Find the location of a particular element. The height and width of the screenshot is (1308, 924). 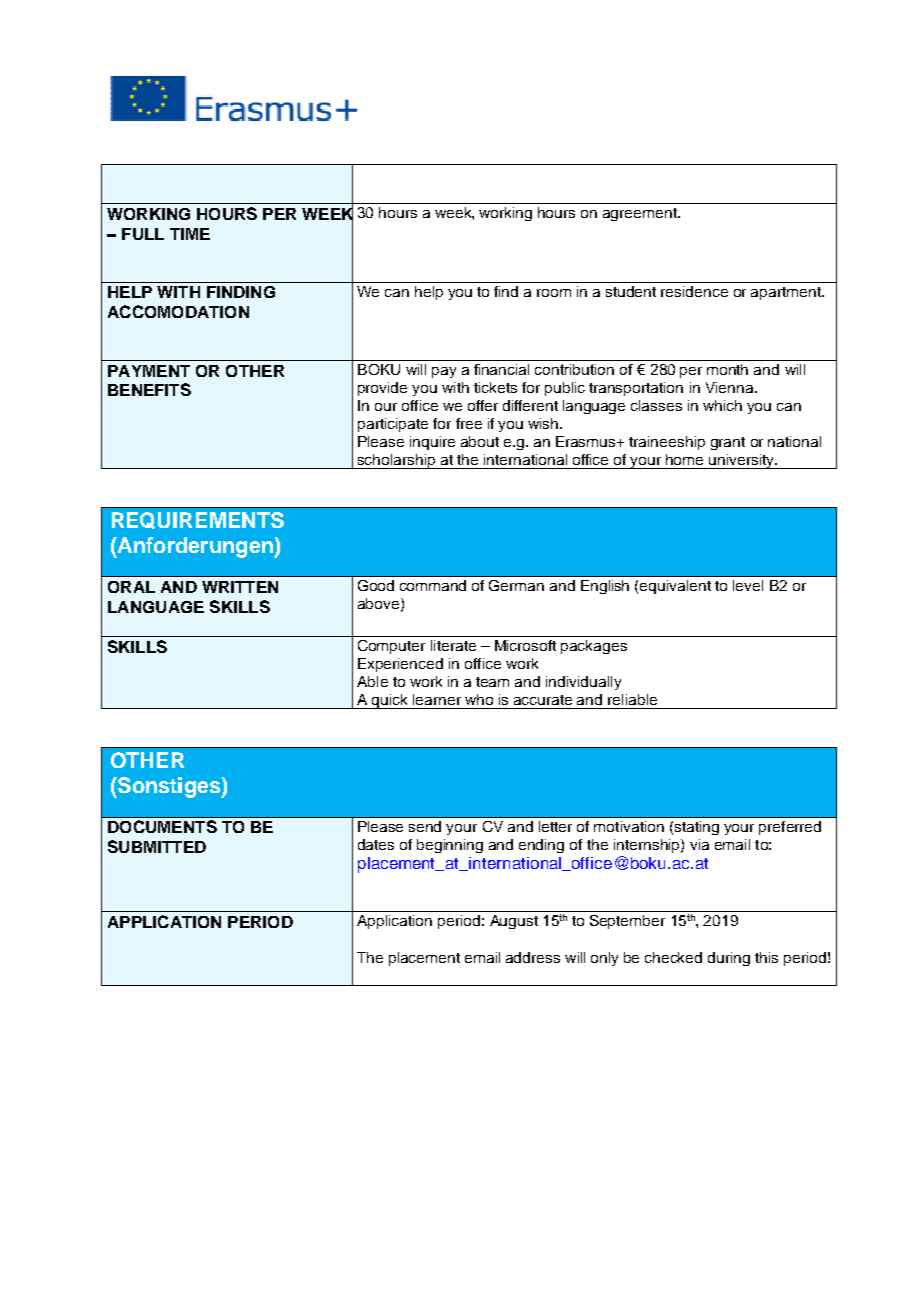

which is located at coordinates (722, 405).
